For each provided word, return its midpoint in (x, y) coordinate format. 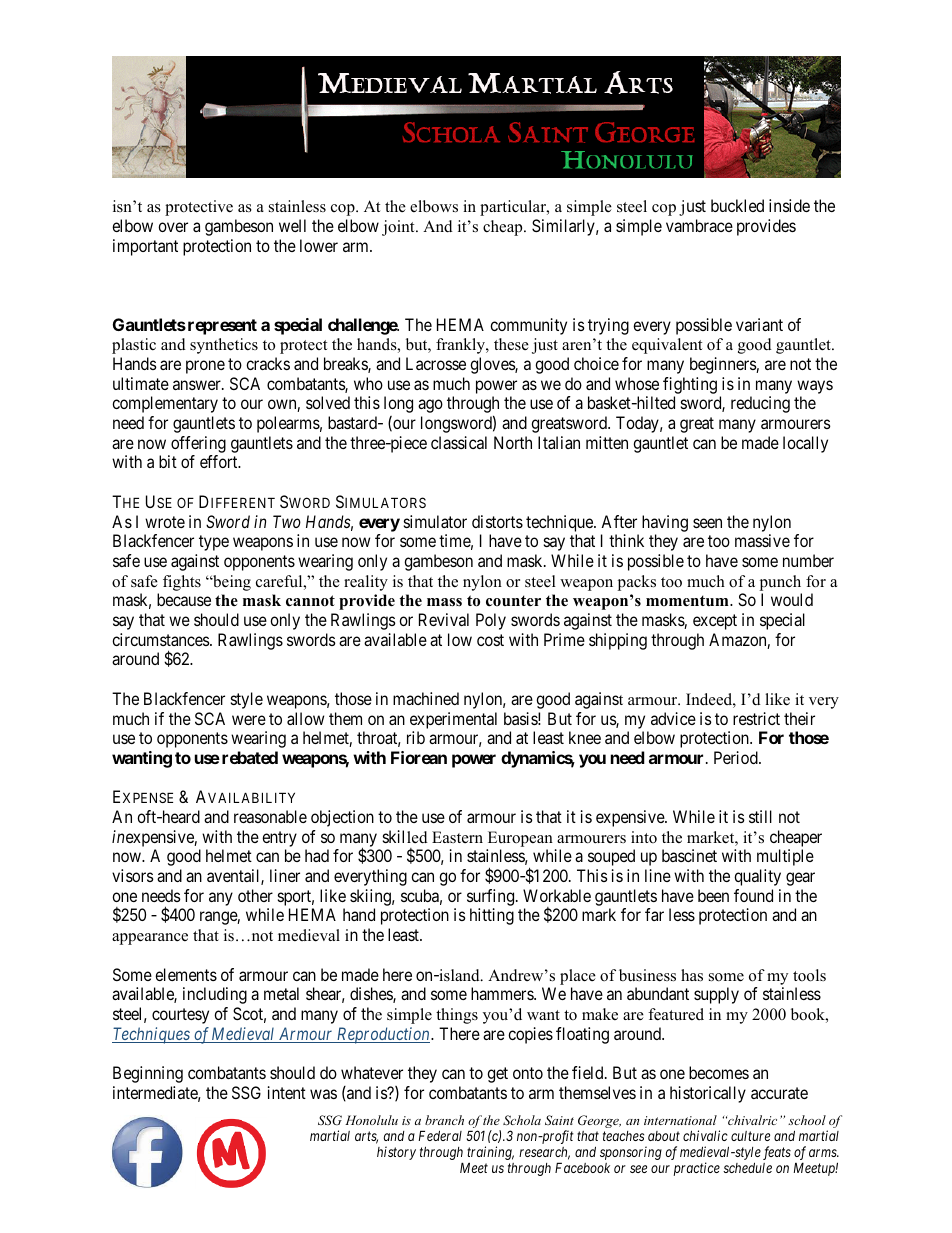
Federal (440, 1135)
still (760, 816)
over (173, 227)
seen (707, 523)
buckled (737, 205)
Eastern (457, 837)
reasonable (270, 816)
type (214, 543)
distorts (497, 521)
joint (399, 228)
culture (750, 1136)
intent (287, 1092)
